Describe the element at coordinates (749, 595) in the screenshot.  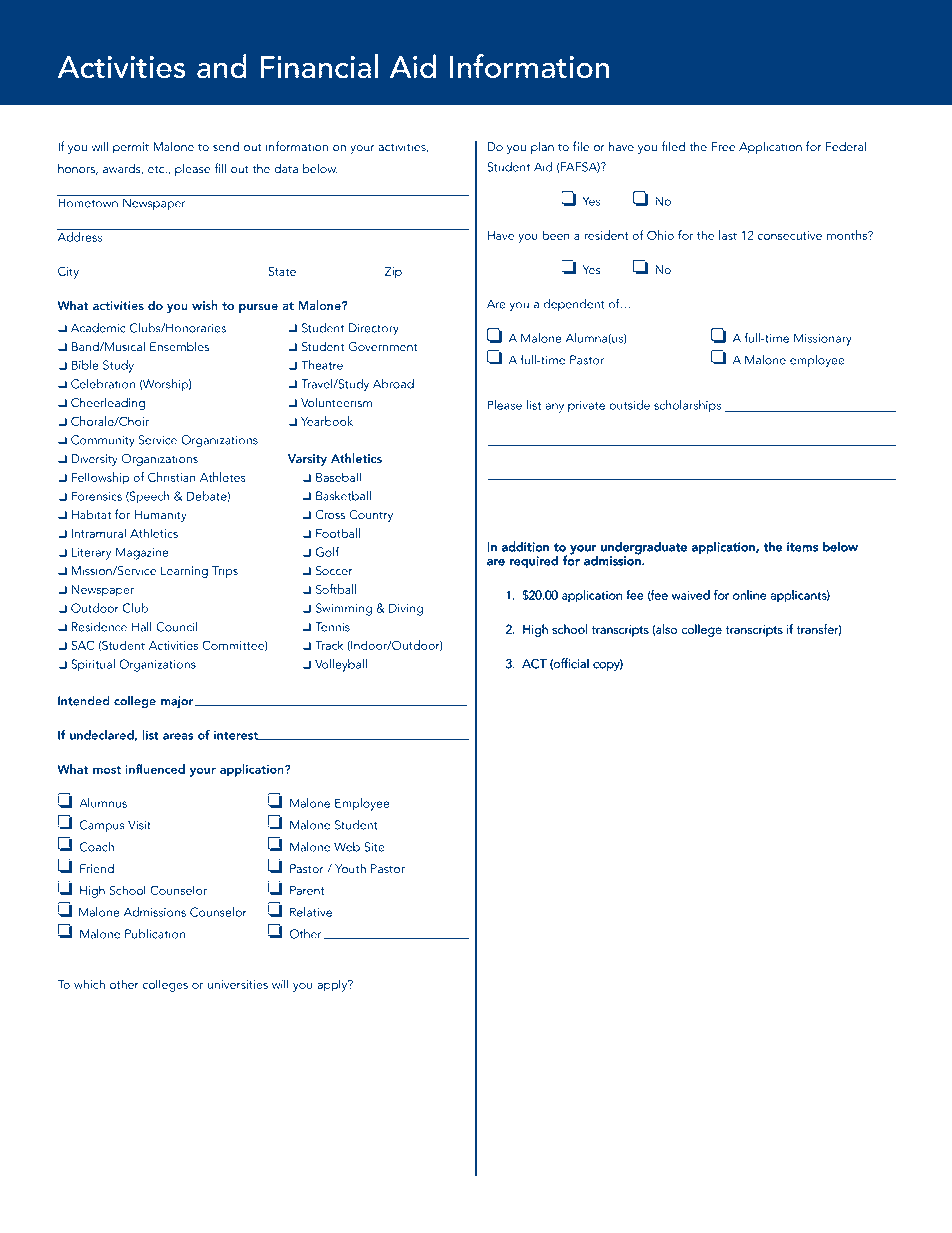
I see `online` at that location.
